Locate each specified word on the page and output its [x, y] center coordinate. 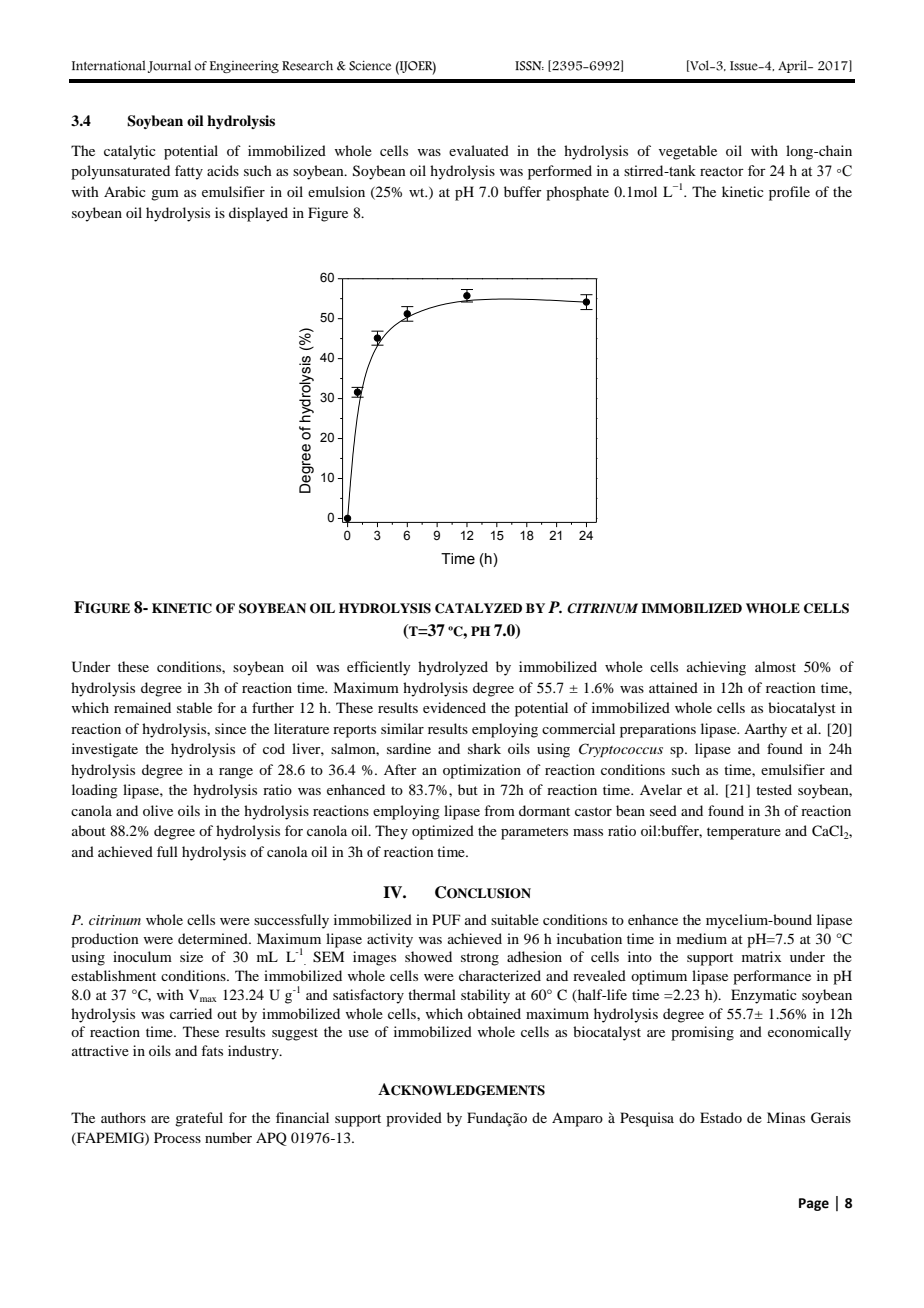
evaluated [479, 150]
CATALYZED [478, 608]
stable [194, 707]
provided [414, 1119]
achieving [716, 668]
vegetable [688, 152]
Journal [169, 67]
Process [177, 1137]
